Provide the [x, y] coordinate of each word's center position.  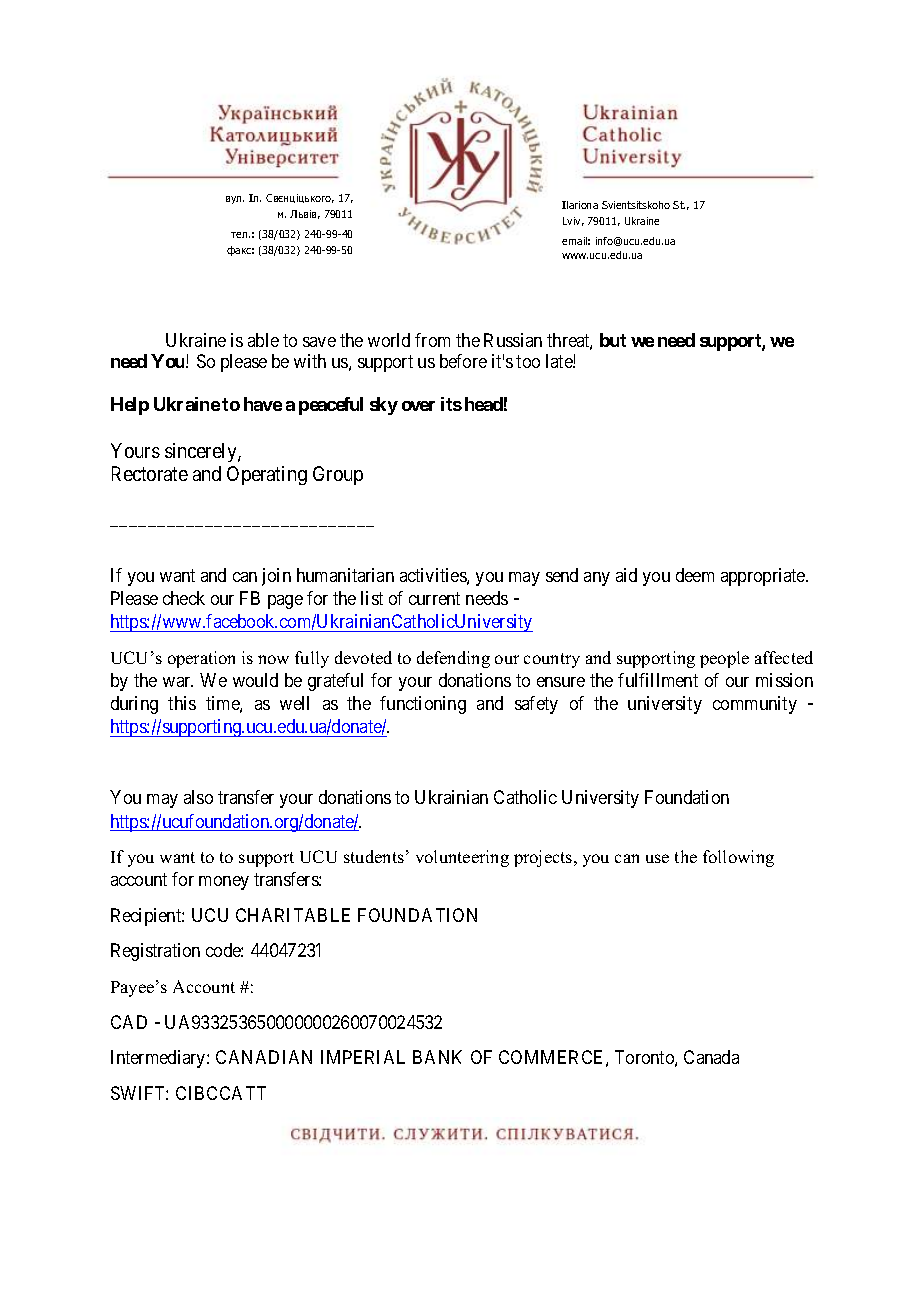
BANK [437, 1057]
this [182, 703]
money [224, 883]
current [434, 598]
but [613, 340]
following [738, 858]
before [463, 361]
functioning [423, 705]
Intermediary [159, 1059]
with [310, 361]
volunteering [462, 858]
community [755, 705]
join [276, 577]
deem [695, 575]
